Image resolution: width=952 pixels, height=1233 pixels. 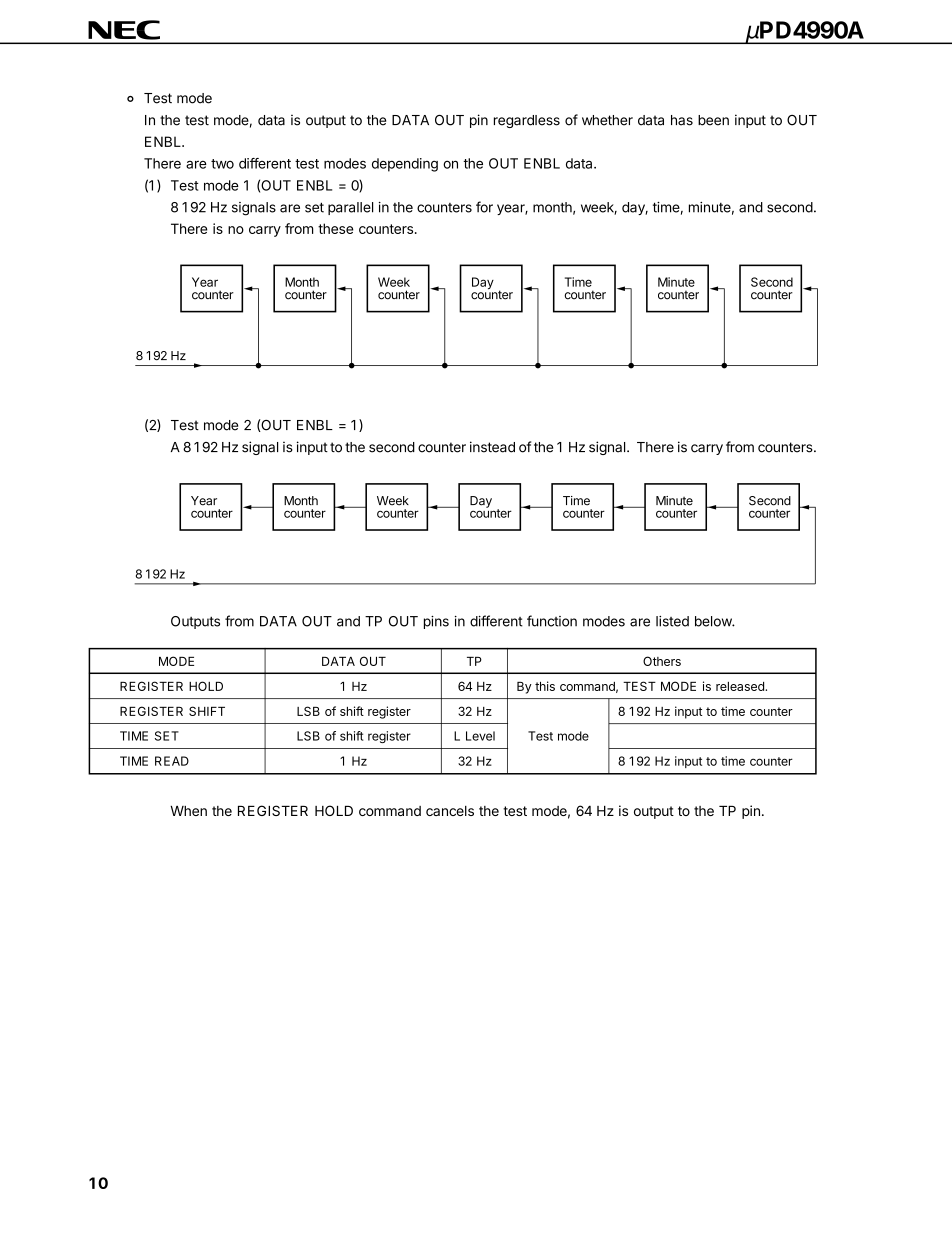 I want to click on depending, so click(x=405, y=165).
